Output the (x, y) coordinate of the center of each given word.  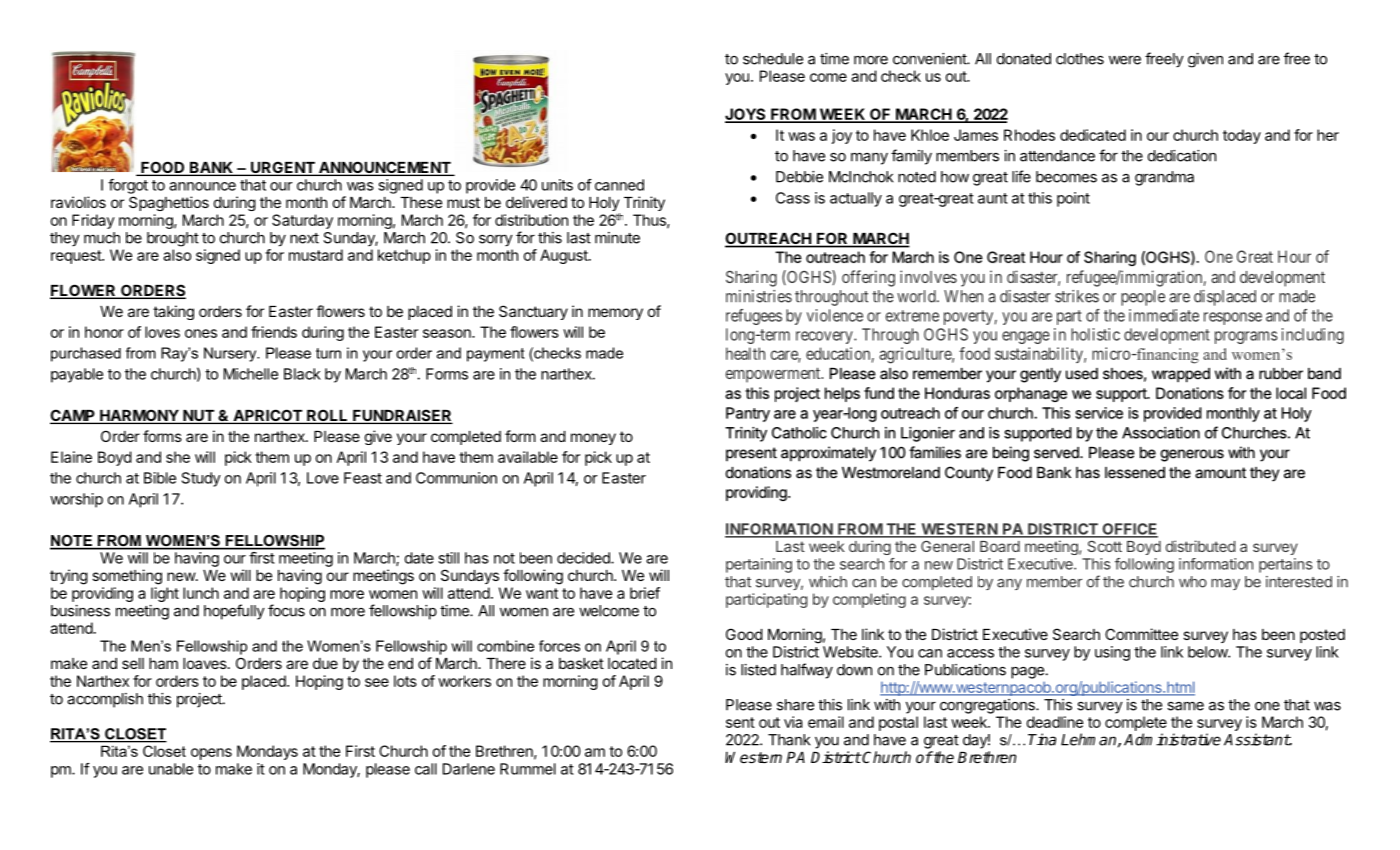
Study (201, 479)
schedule (773, 59)
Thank (789, 740)
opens (211, 754)
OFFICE (1129, 530)
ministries (759, 296)
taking (173, 312)
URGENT (283, 168)
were (1125, 60)
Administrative (1172, 739)
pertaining (759, 565)
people (1143, 298)
